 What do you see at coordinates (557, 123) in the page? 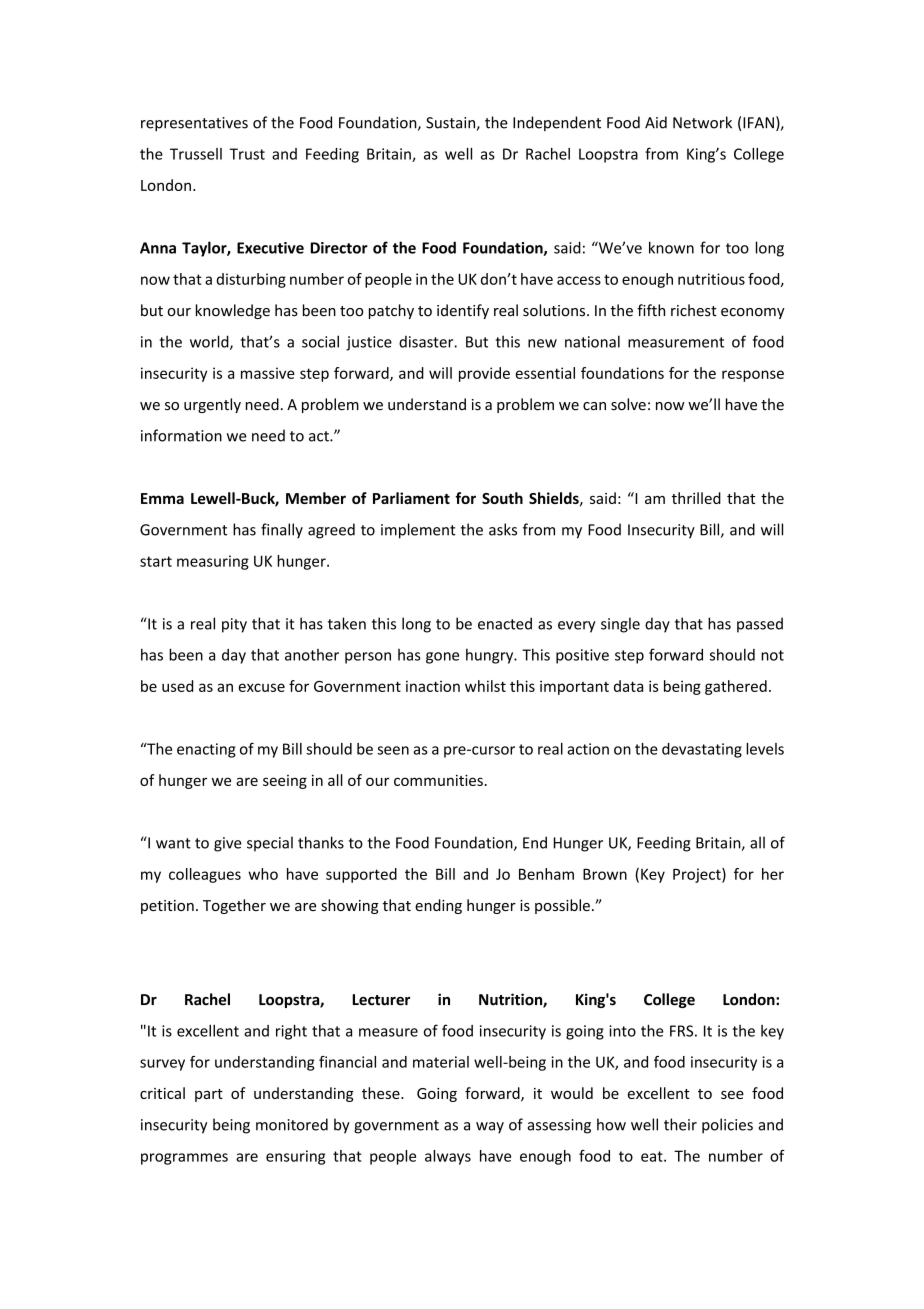
I see `Independent` at bounding box center [557, 123].
